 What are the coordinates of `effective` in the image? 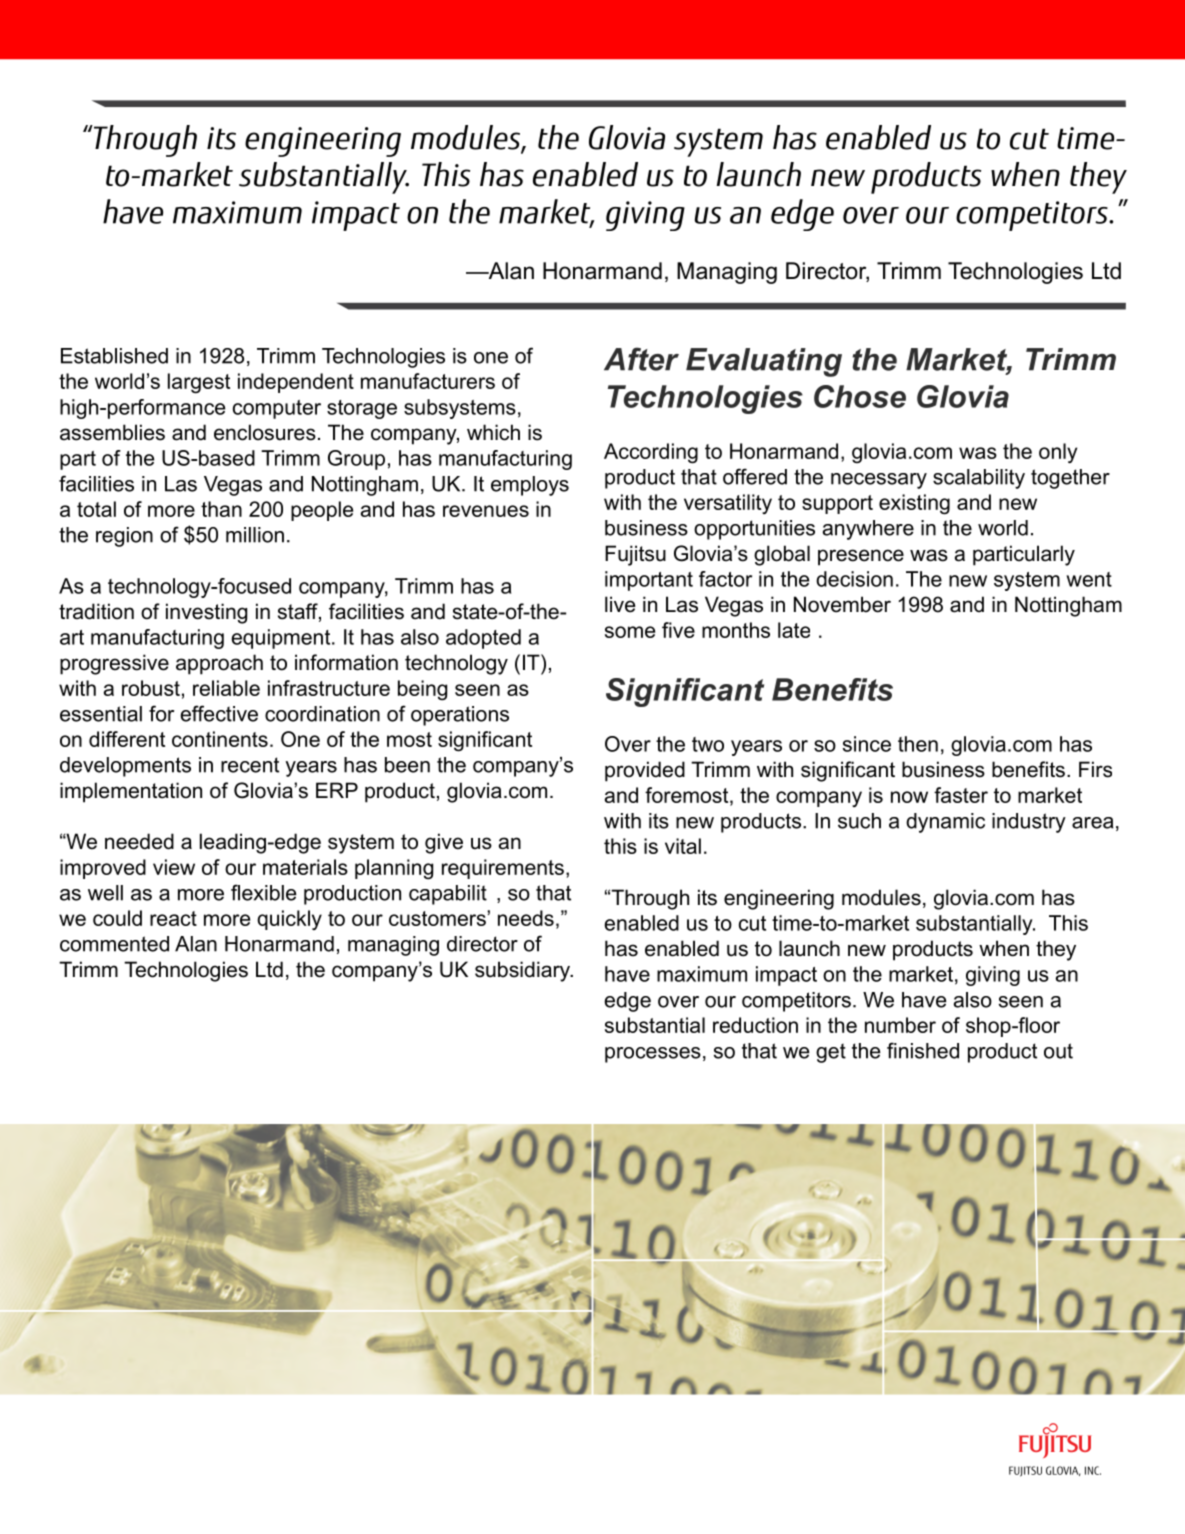 It's located at (219, 713).
